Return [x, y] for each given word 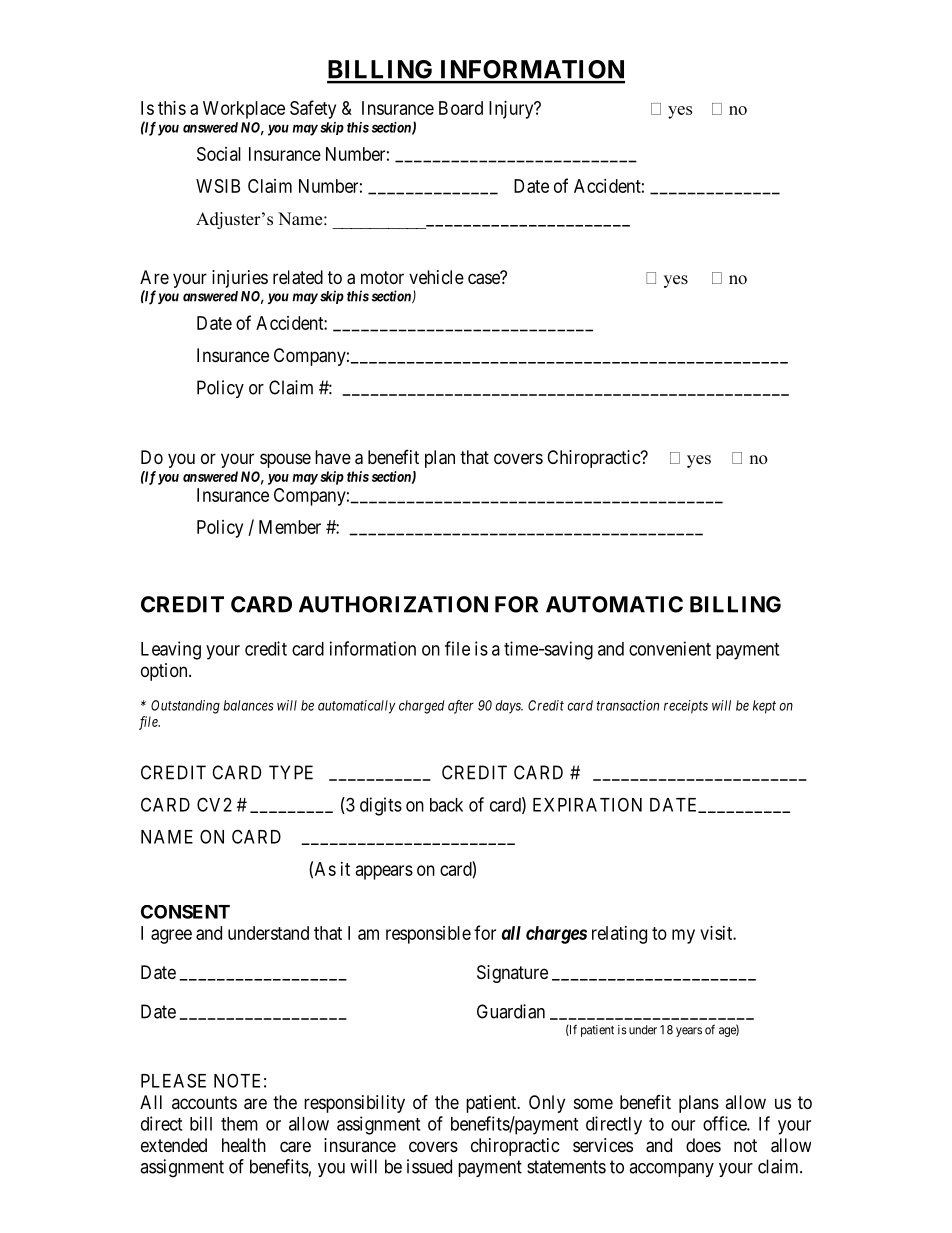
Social [219, 154]
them [239, 1124]
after [461, 707]
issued [429, 1166]
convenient [670, 648]
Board [461, 108]
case [485, 279]
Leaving [171, 650]
